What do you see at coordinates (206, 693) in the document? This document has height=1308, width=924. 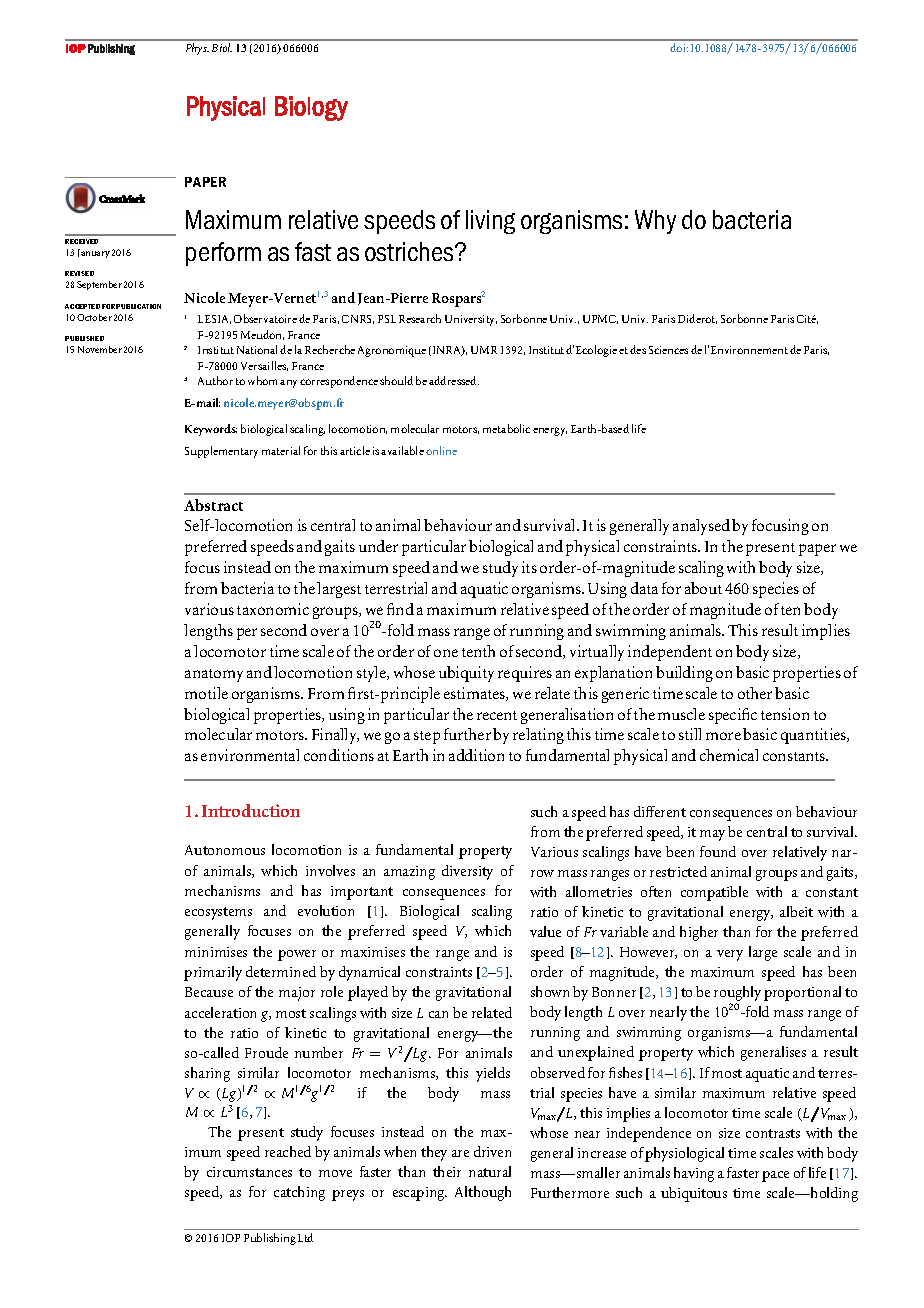 I see `motile` at bounding box center [206, 693].
